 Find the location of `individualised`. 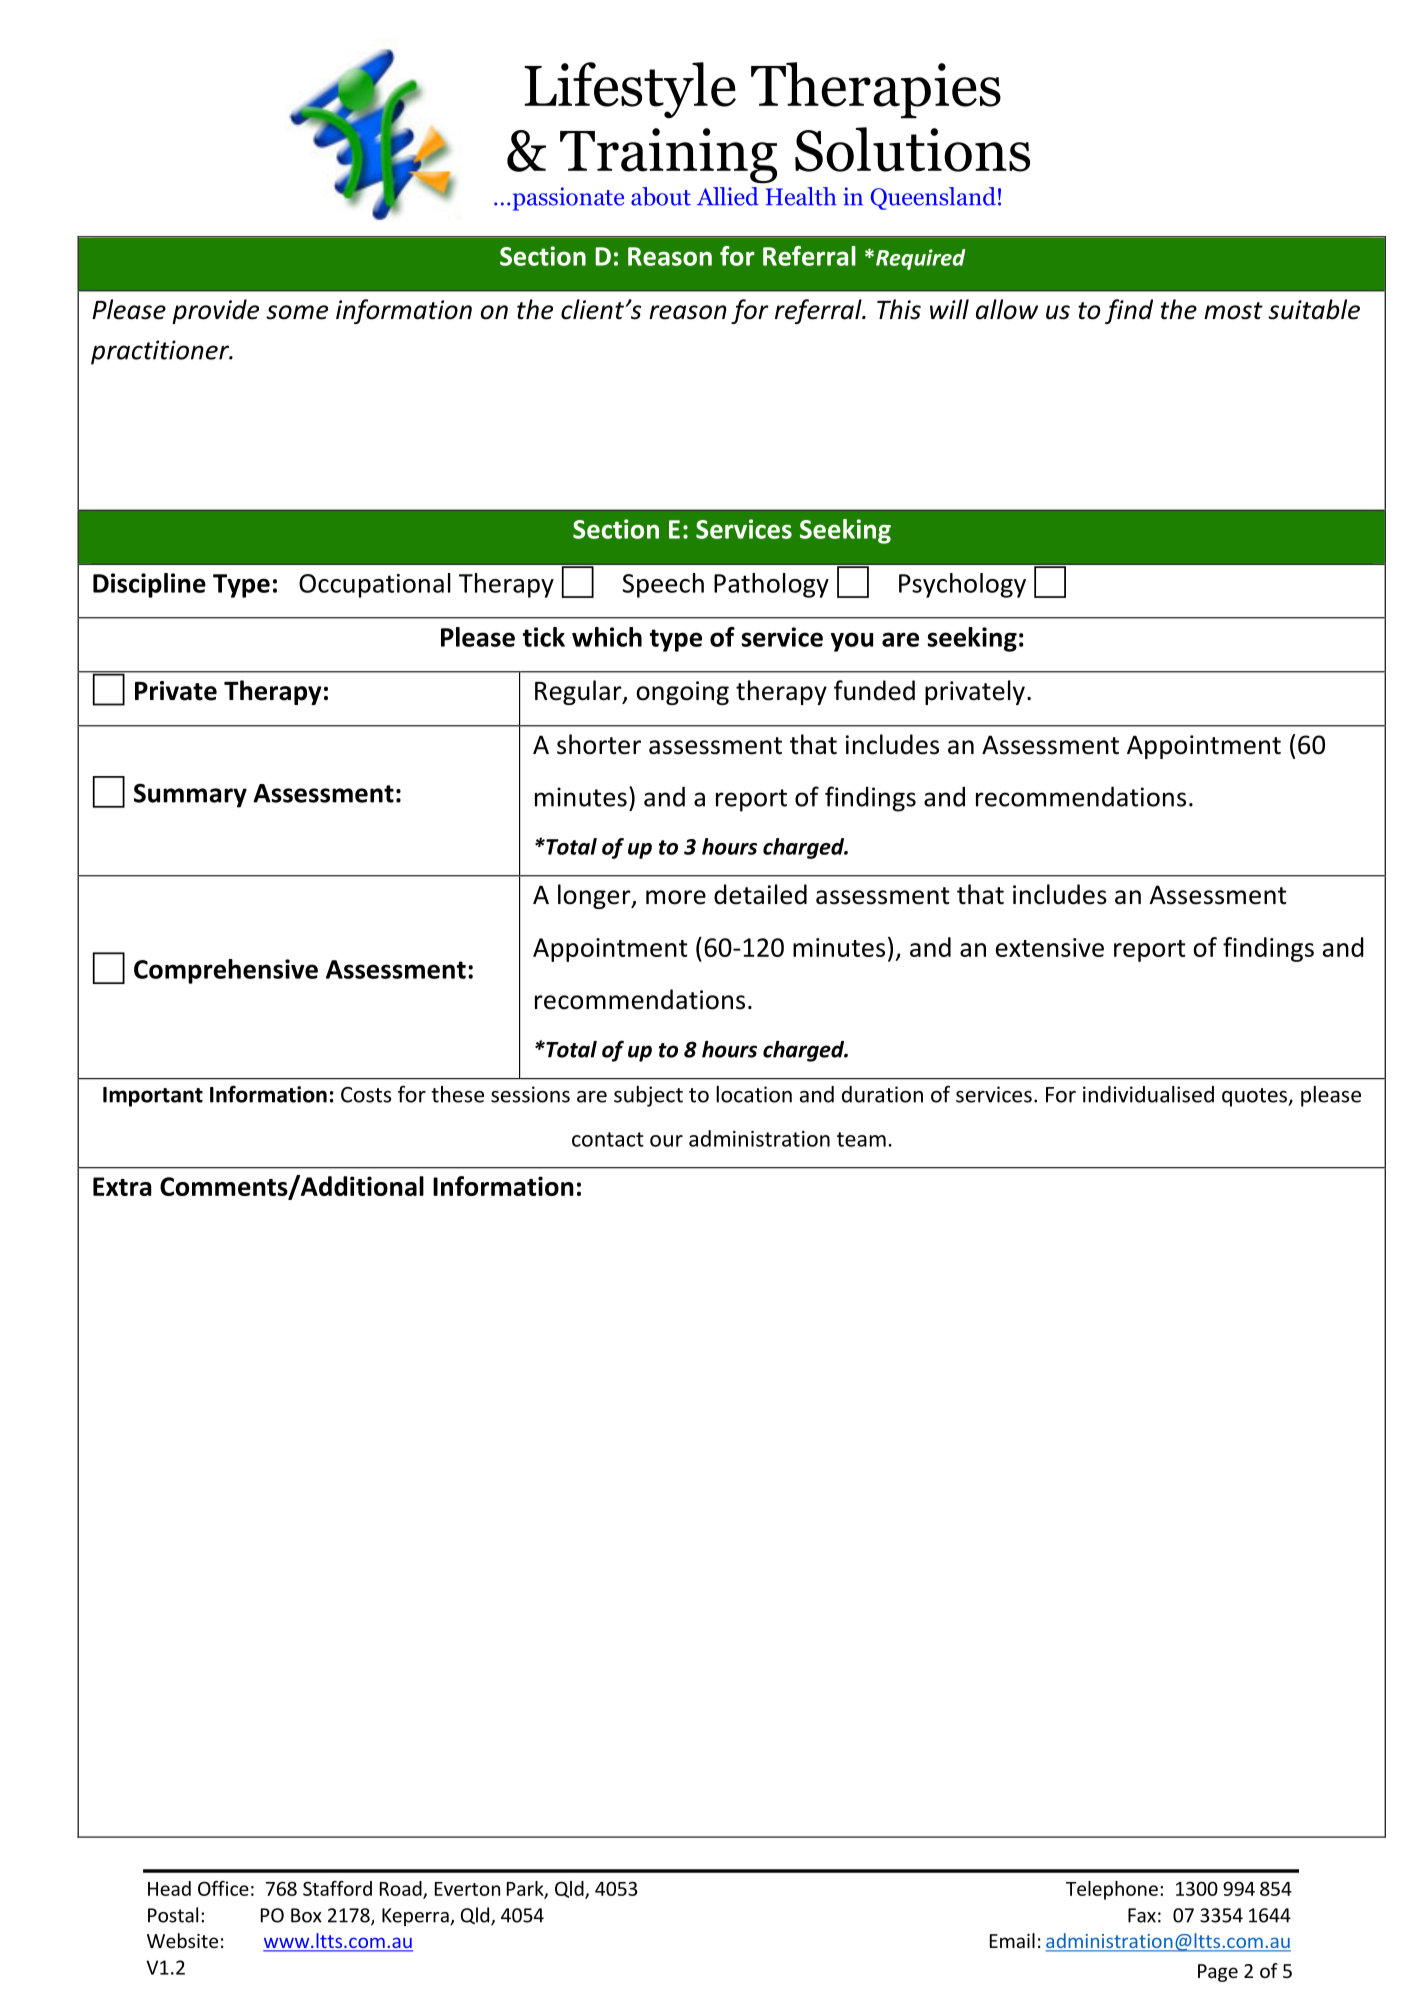

individualised is located at coordinates (1148, 1094).
